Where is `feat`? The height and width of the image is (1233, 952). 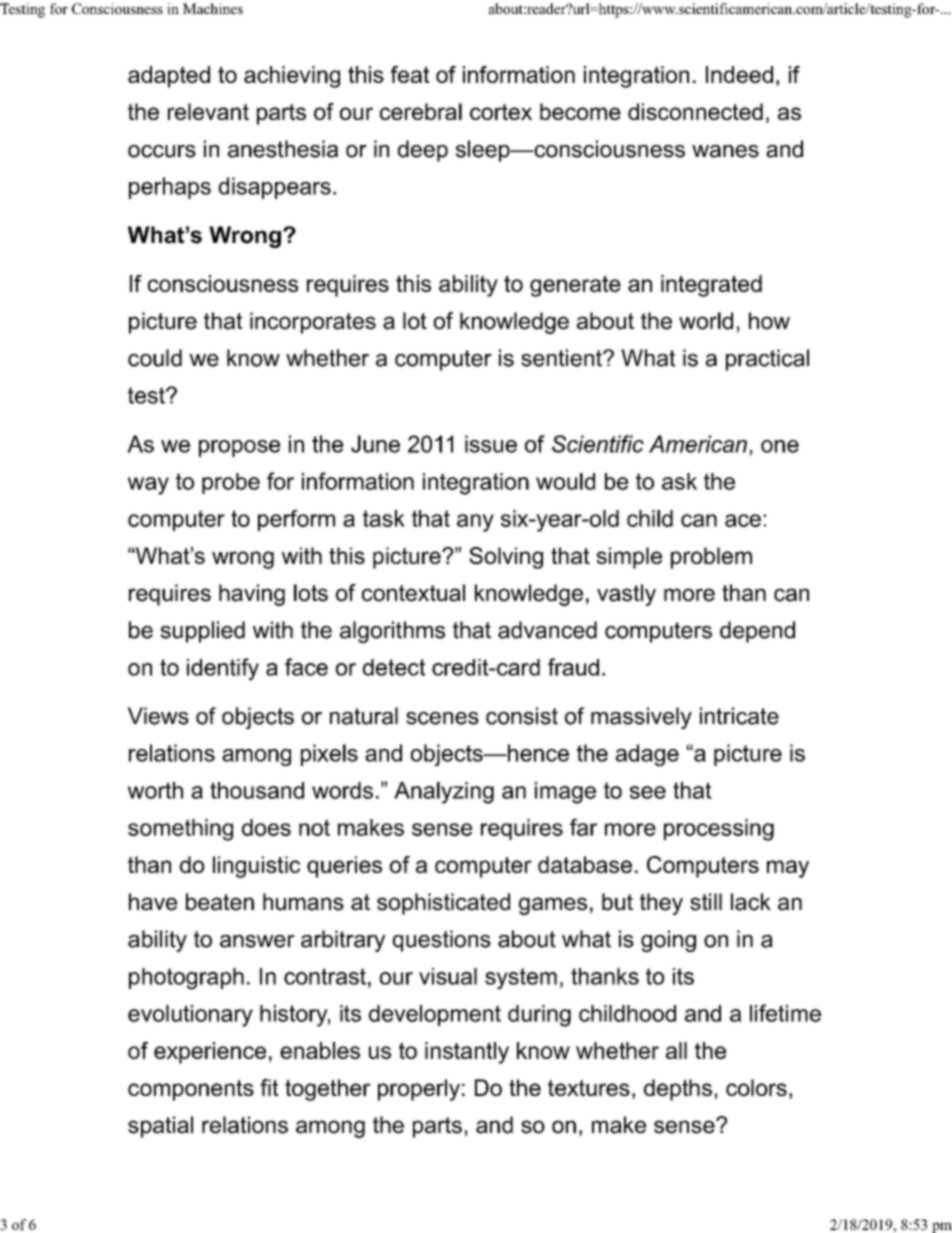
feat is located at coordinates (410, 74).
